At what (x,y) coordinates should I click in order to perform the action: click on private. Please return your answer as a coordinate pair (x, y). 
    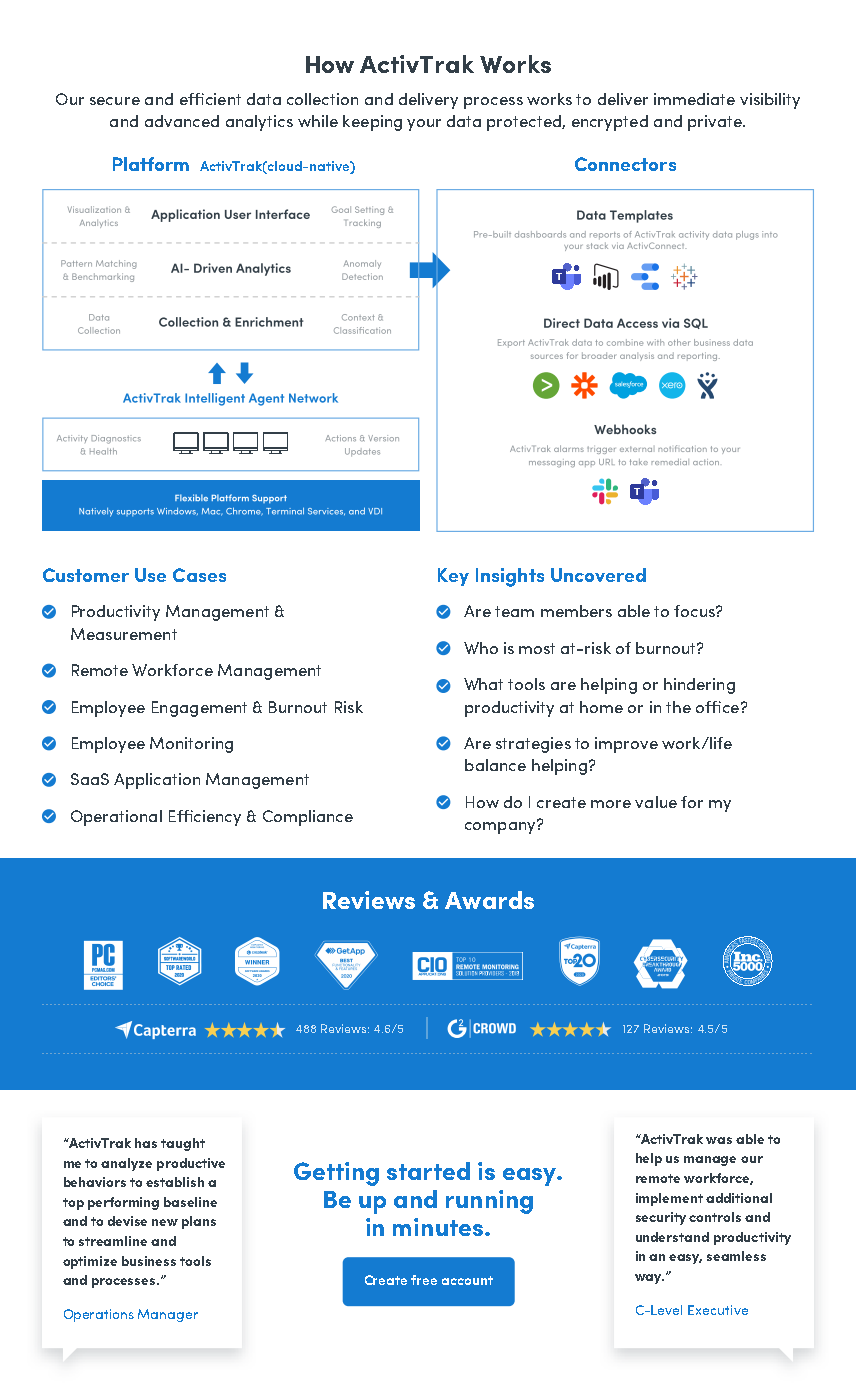
    Looking at the image, I should click on (716, 123).
